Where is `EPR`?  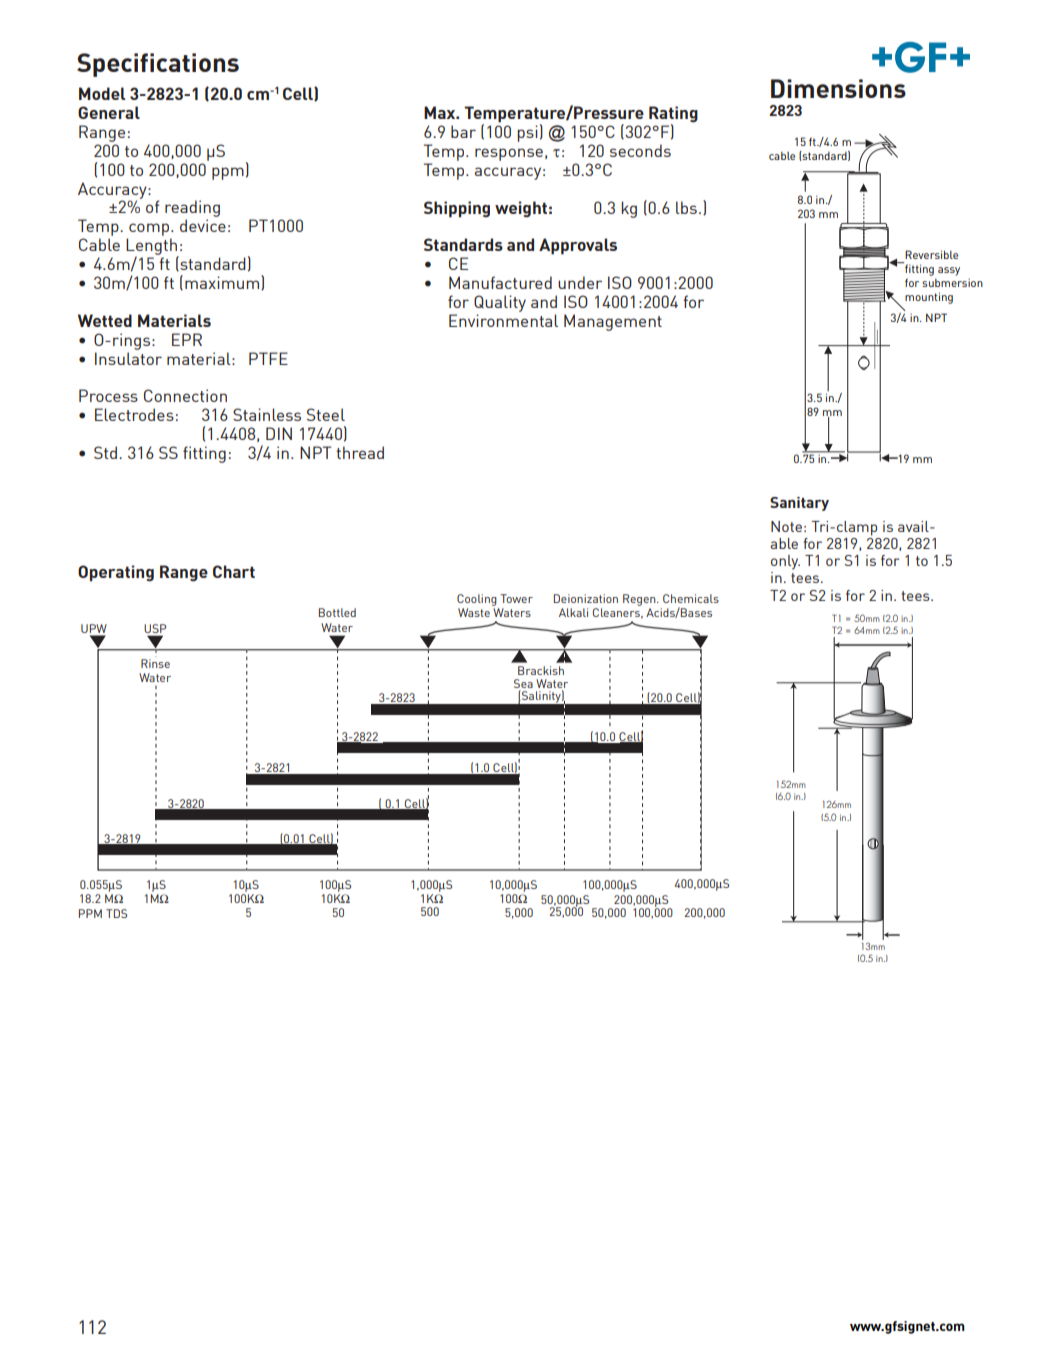 EPR is located at coordinates (187, 339).
